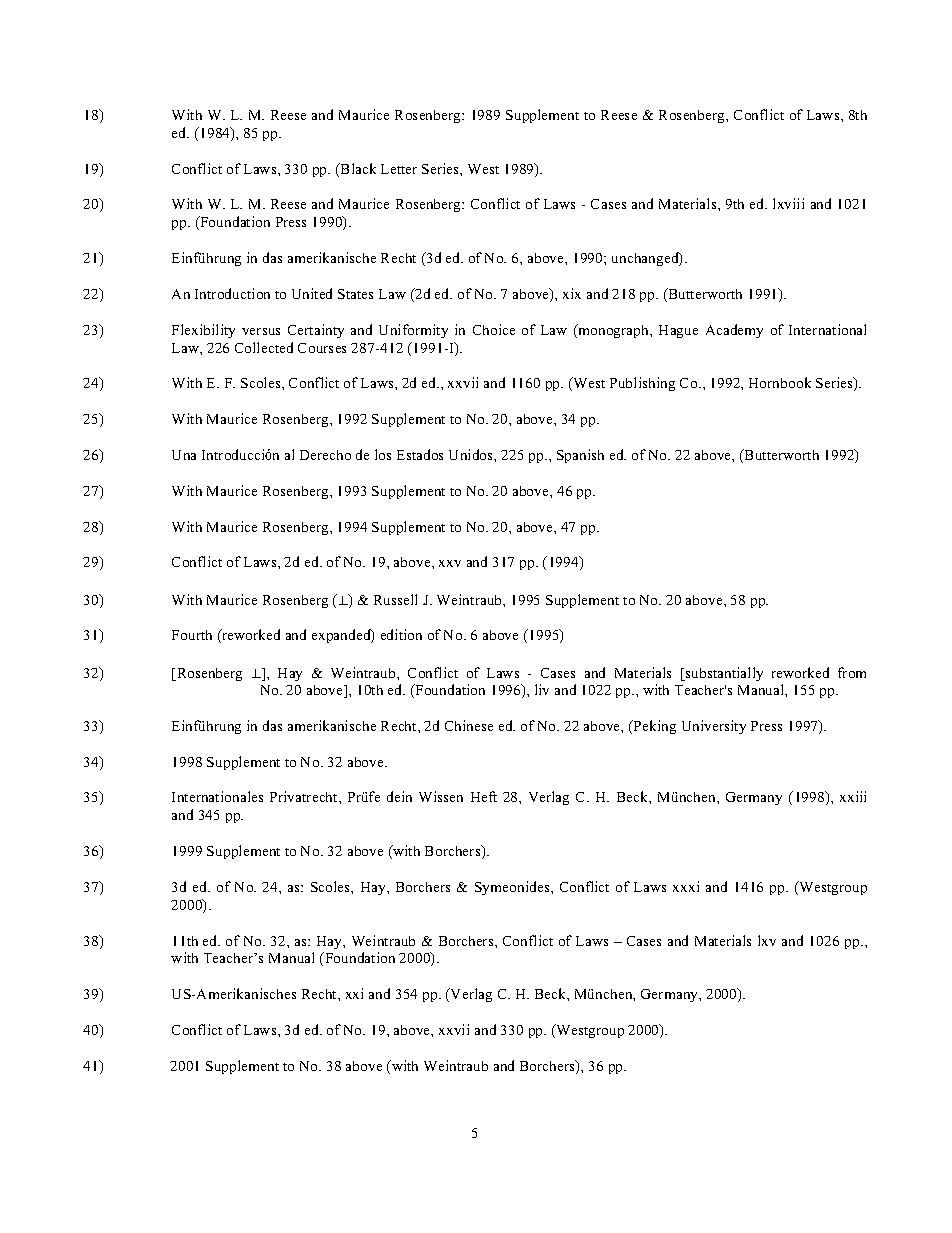 This image has height=1233, width=952. Describe the element at coordinates (734, 331) in the image. I see `Academy` at that location.
